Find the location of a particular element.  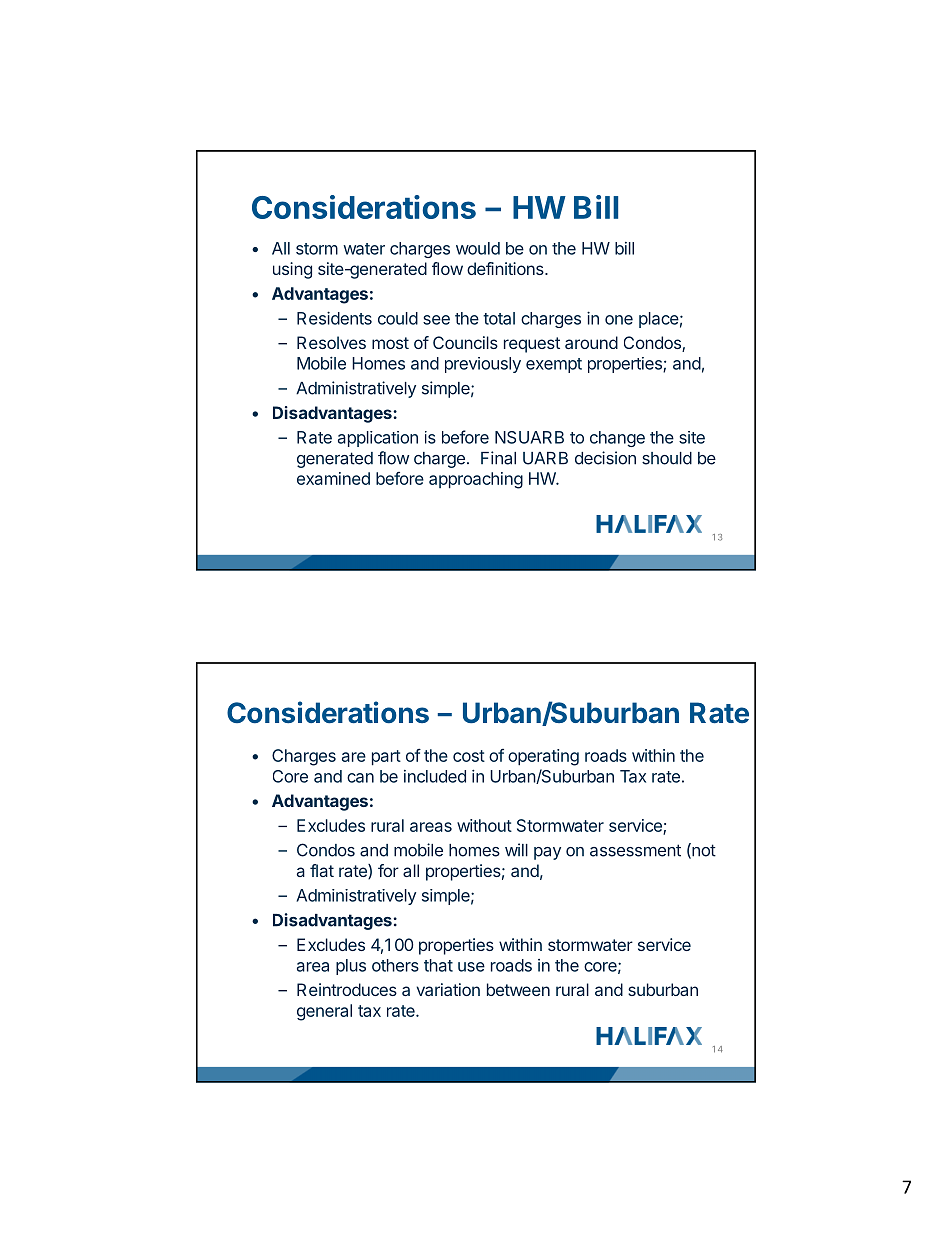

part is located at coordinates (386, 758).
